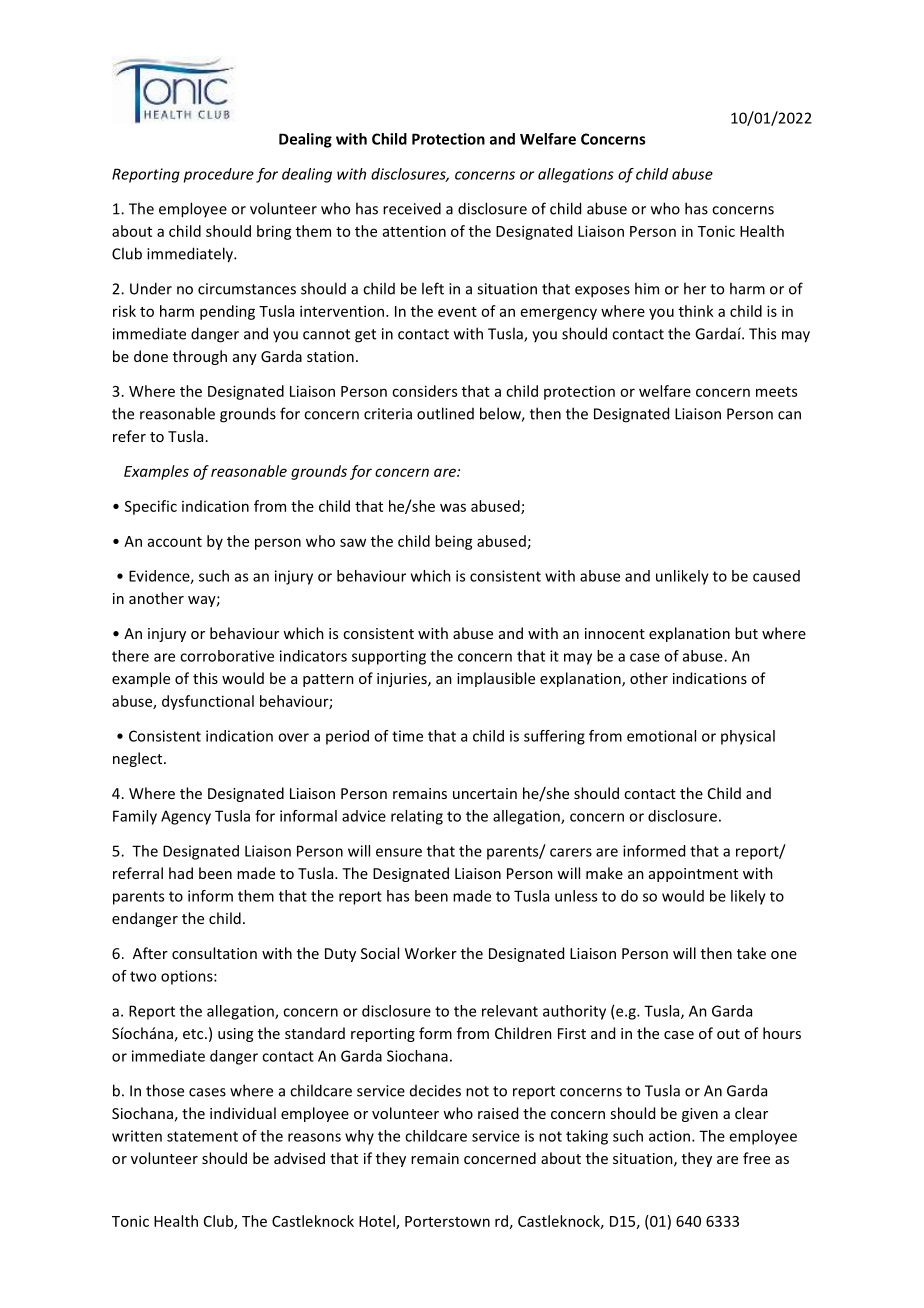  Describe the element at coordinates (647, 288) in the screenshot. I see `him` at that location.
